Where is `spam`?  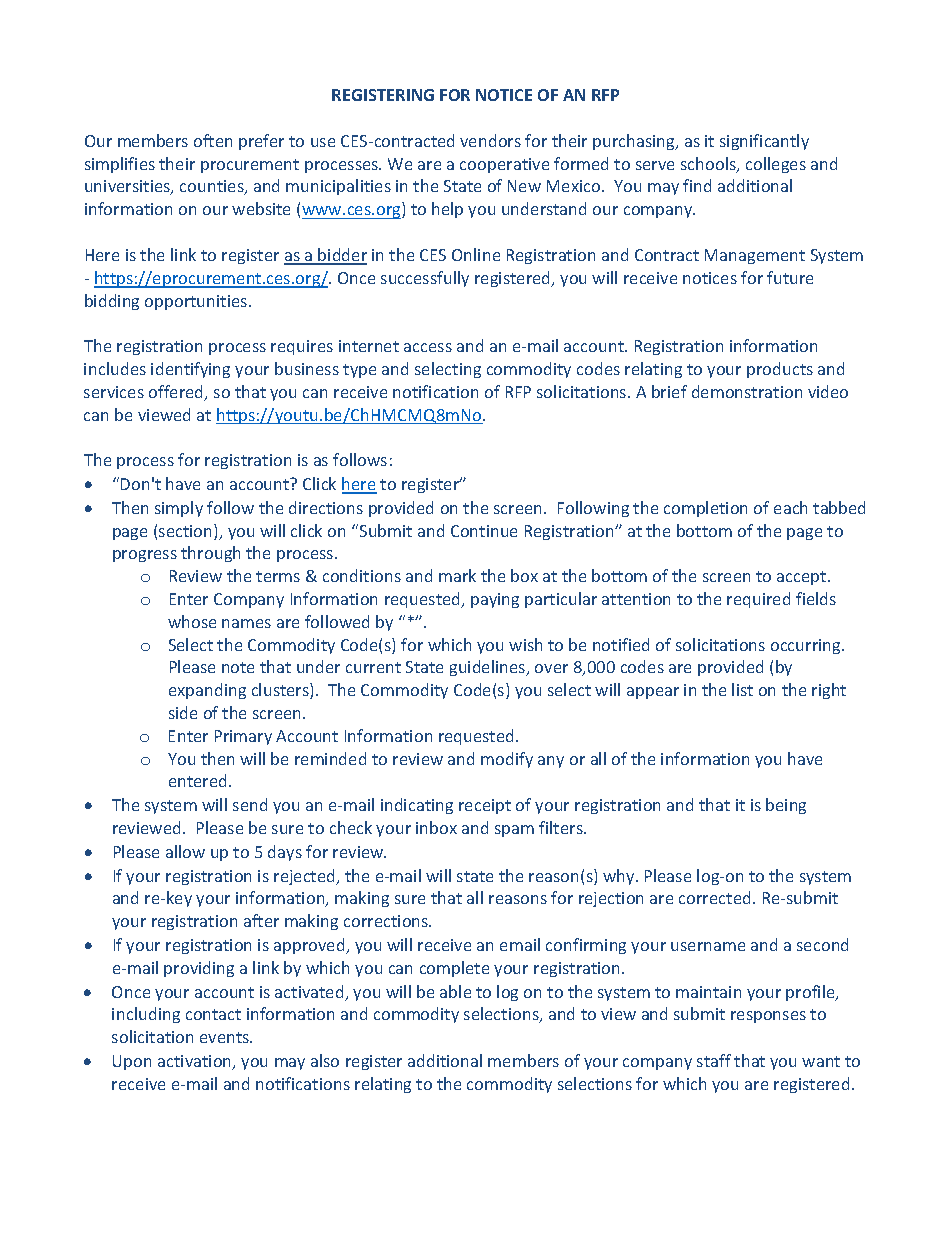
spam is located at coordinates (514, 831).
